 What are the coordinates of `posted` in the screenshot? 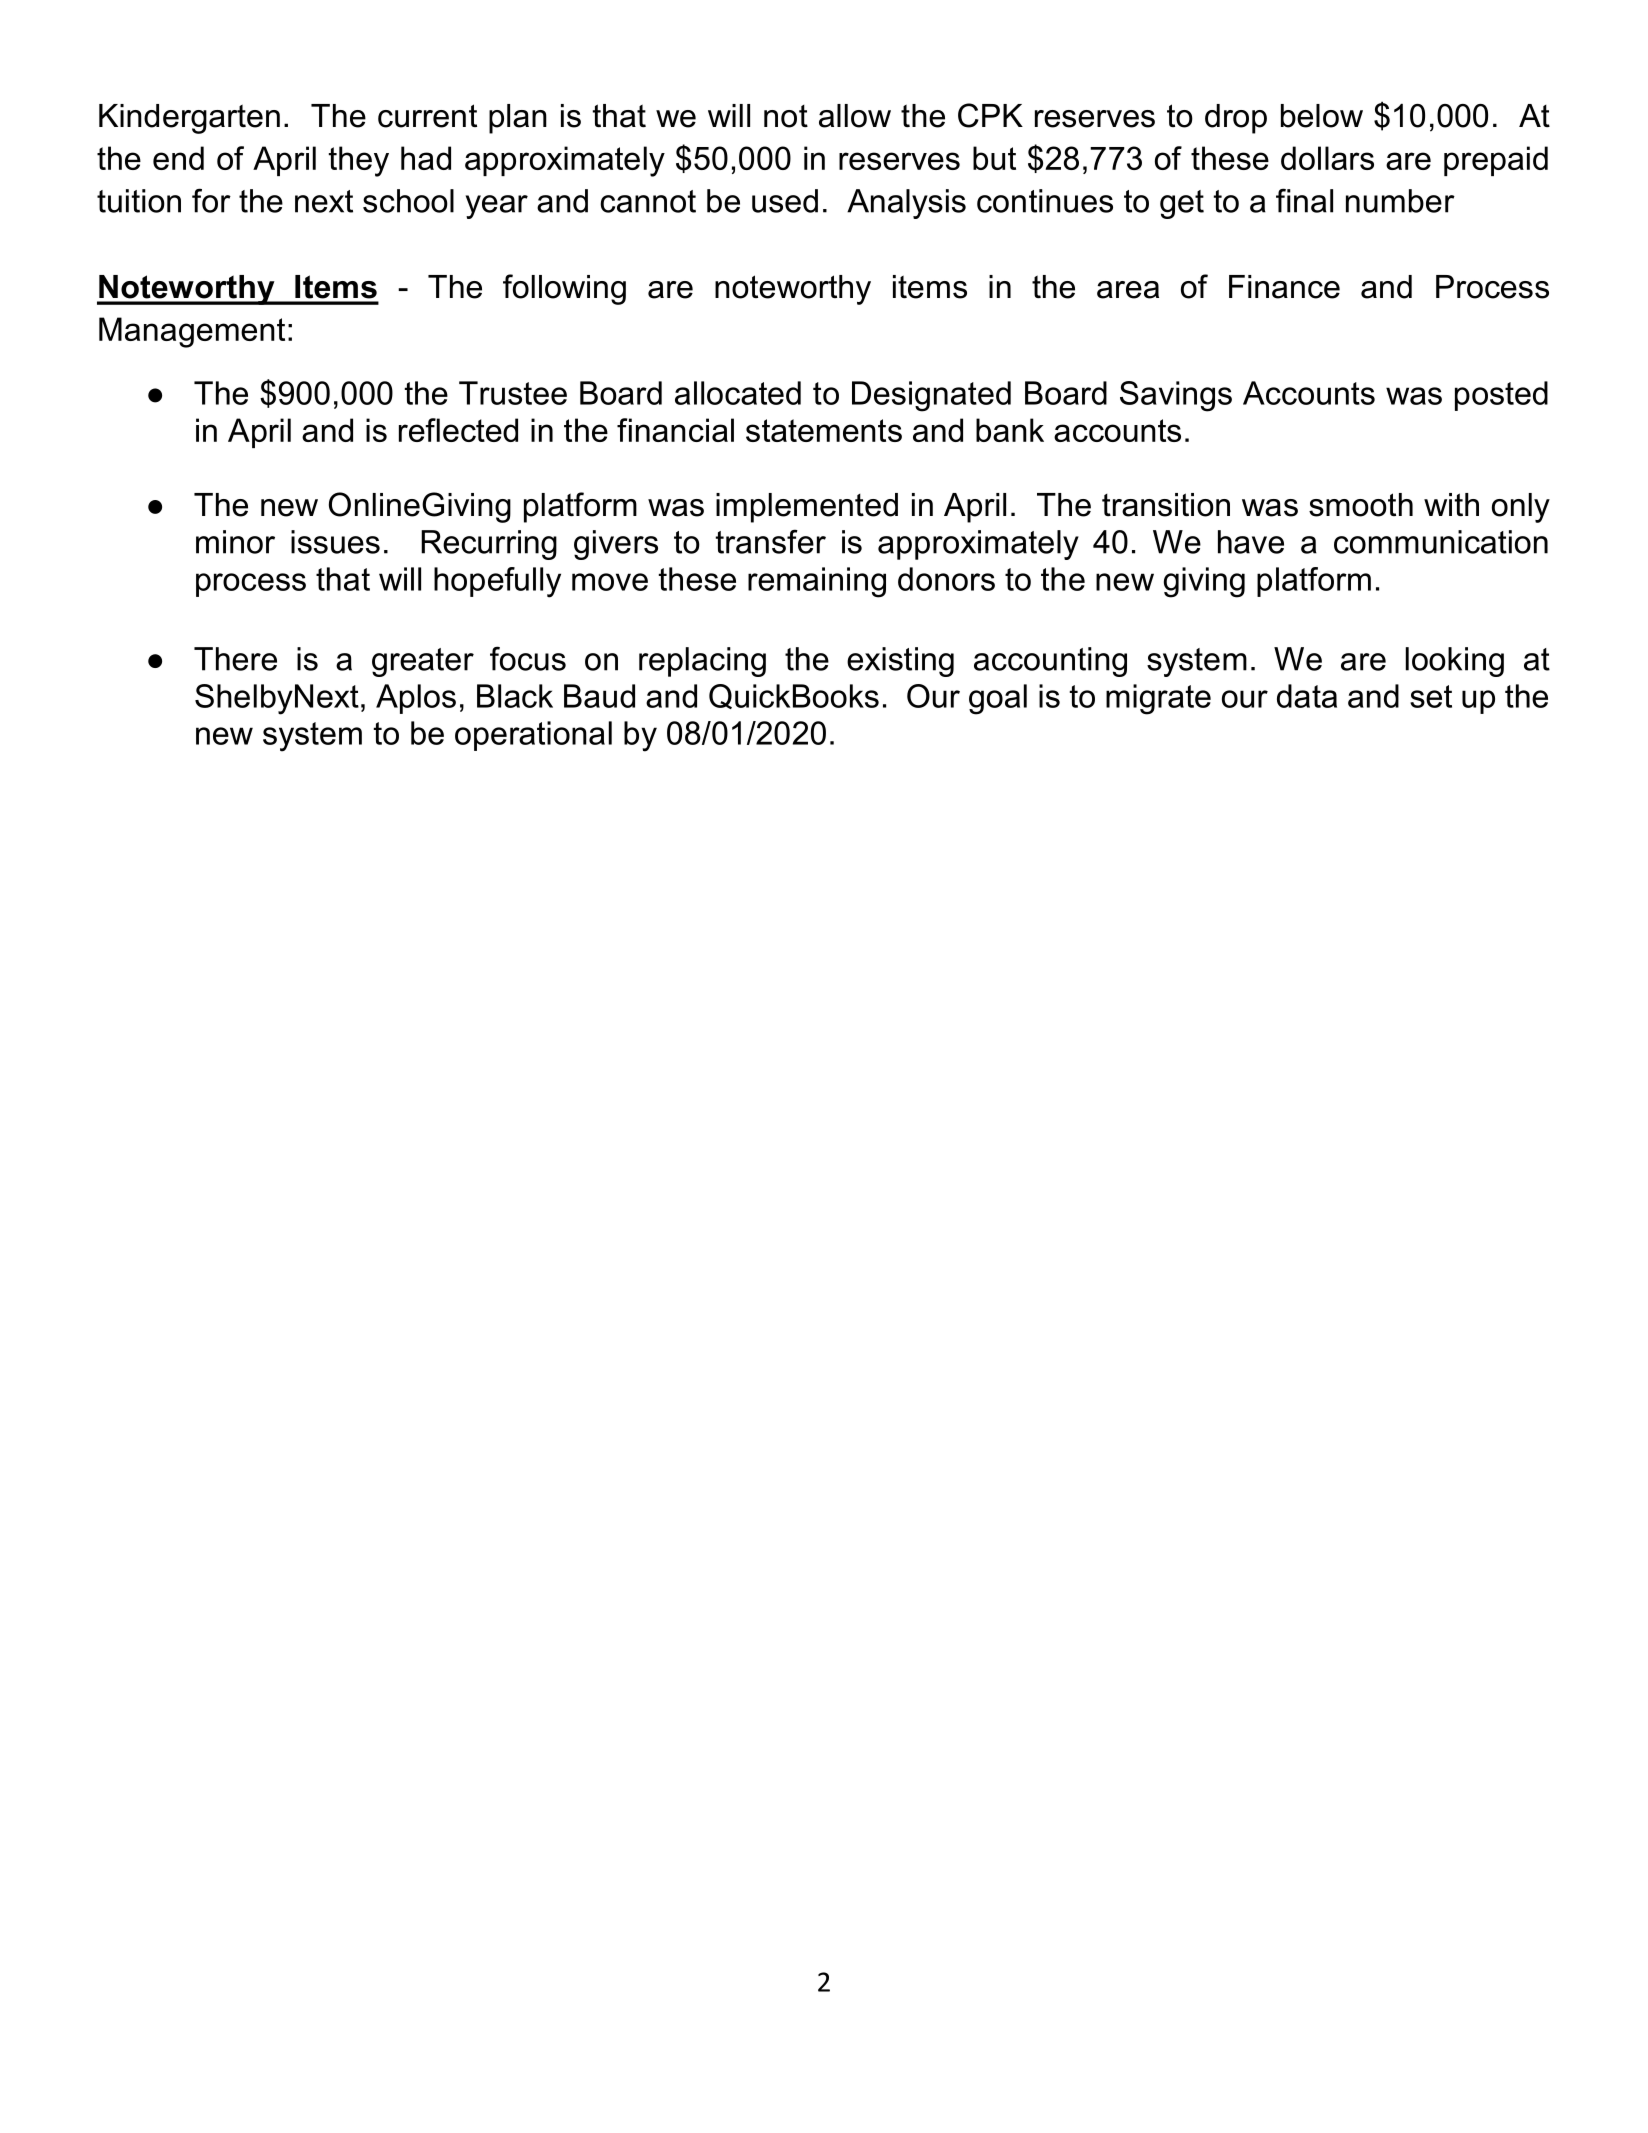 It's located at (1501, 396).
